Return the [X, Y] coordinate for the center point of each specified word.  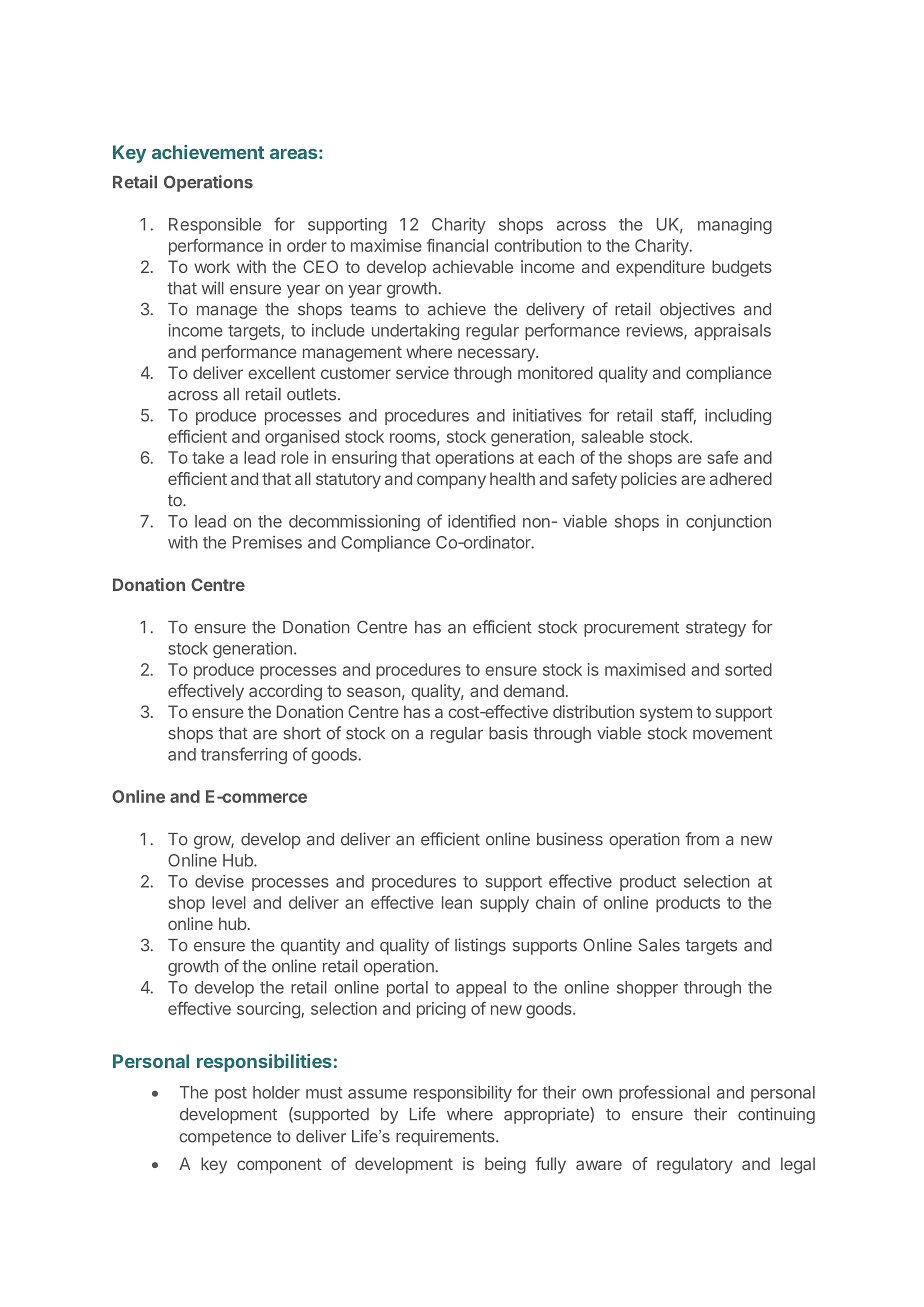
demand [533, 690]
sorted [748, 669]
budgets [742, 268]
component [279, 1166]
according [285, 692]
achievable [473, 266]
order [307, 245]
